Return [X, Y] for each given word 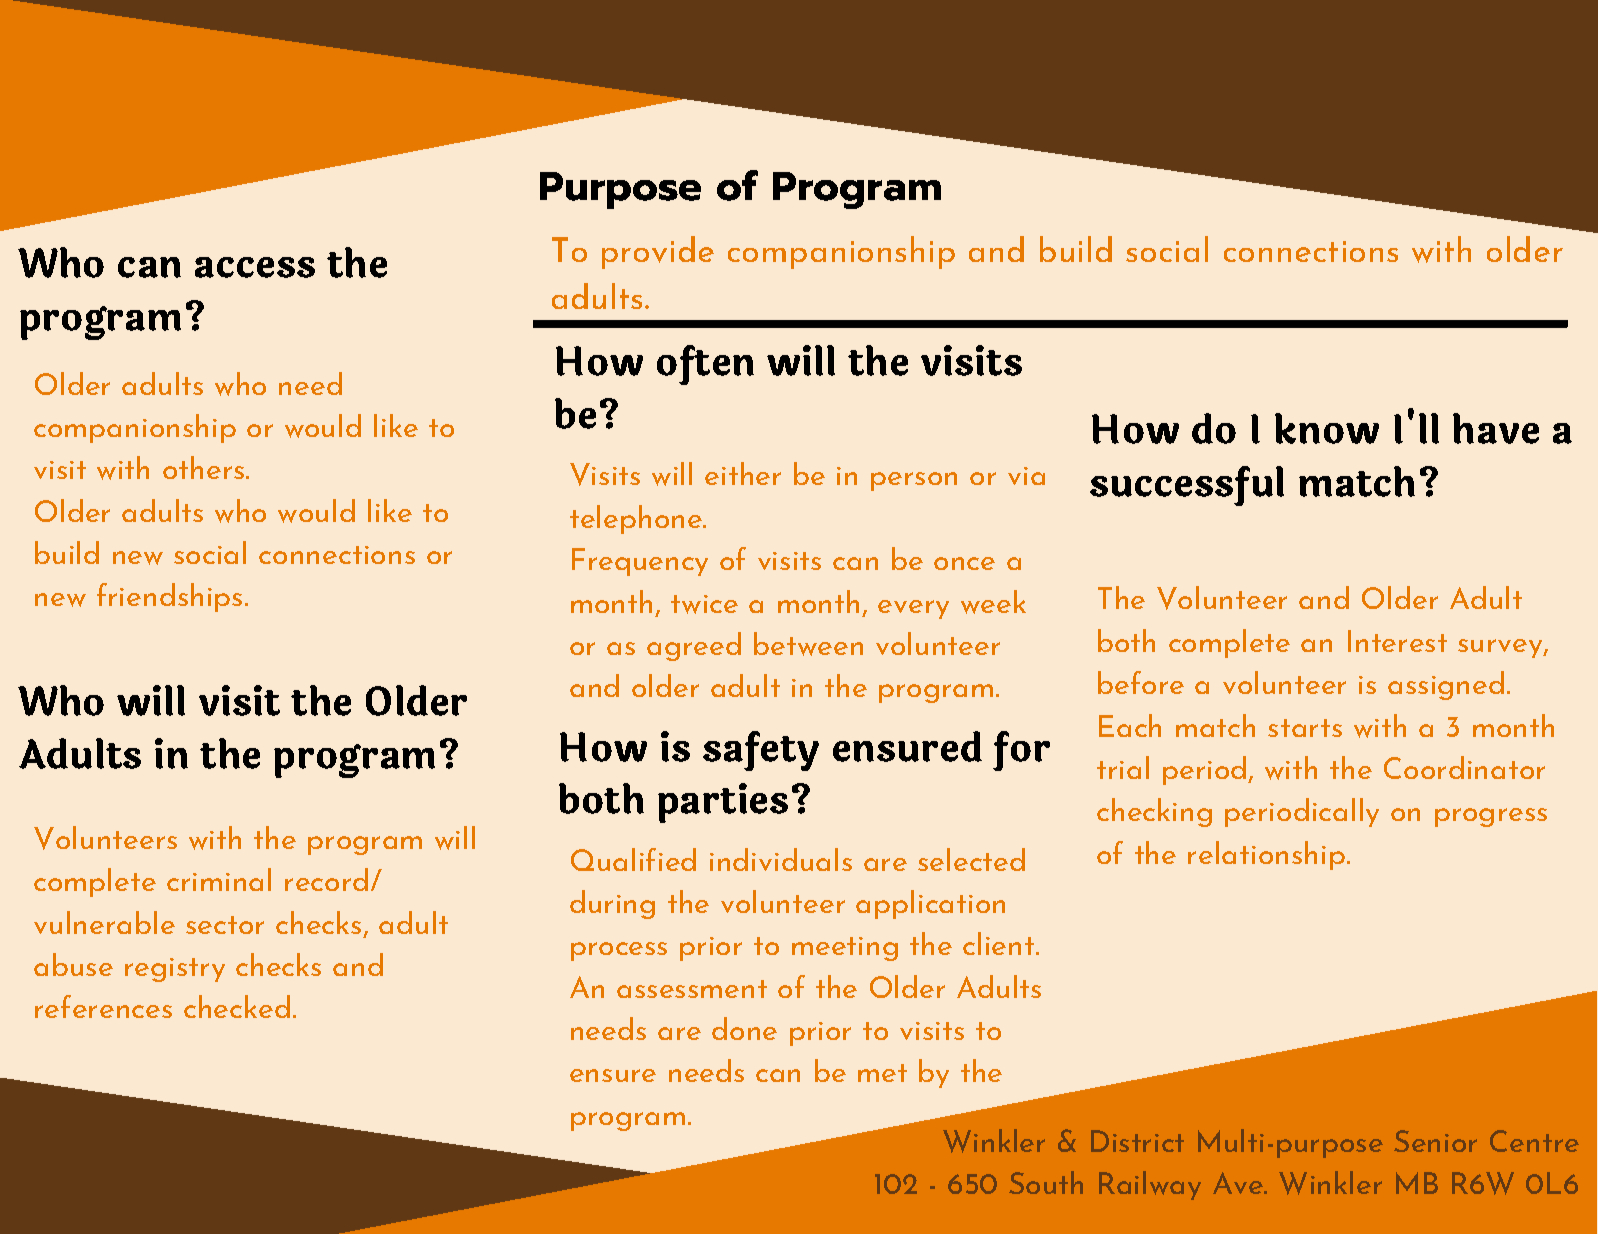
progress [1491, 817]
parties [723, 803]
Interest [1397, 641]
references [103, 1006]
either [743, 473]
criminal [219, 879]
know [1327, 428]
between [808, 644]
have [1496, 428]
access [255, 267]
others [203, 467]
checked [237, 1006]
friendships [169, 597]
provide [658, 252]
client [998, 943]
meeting [845, 949]
